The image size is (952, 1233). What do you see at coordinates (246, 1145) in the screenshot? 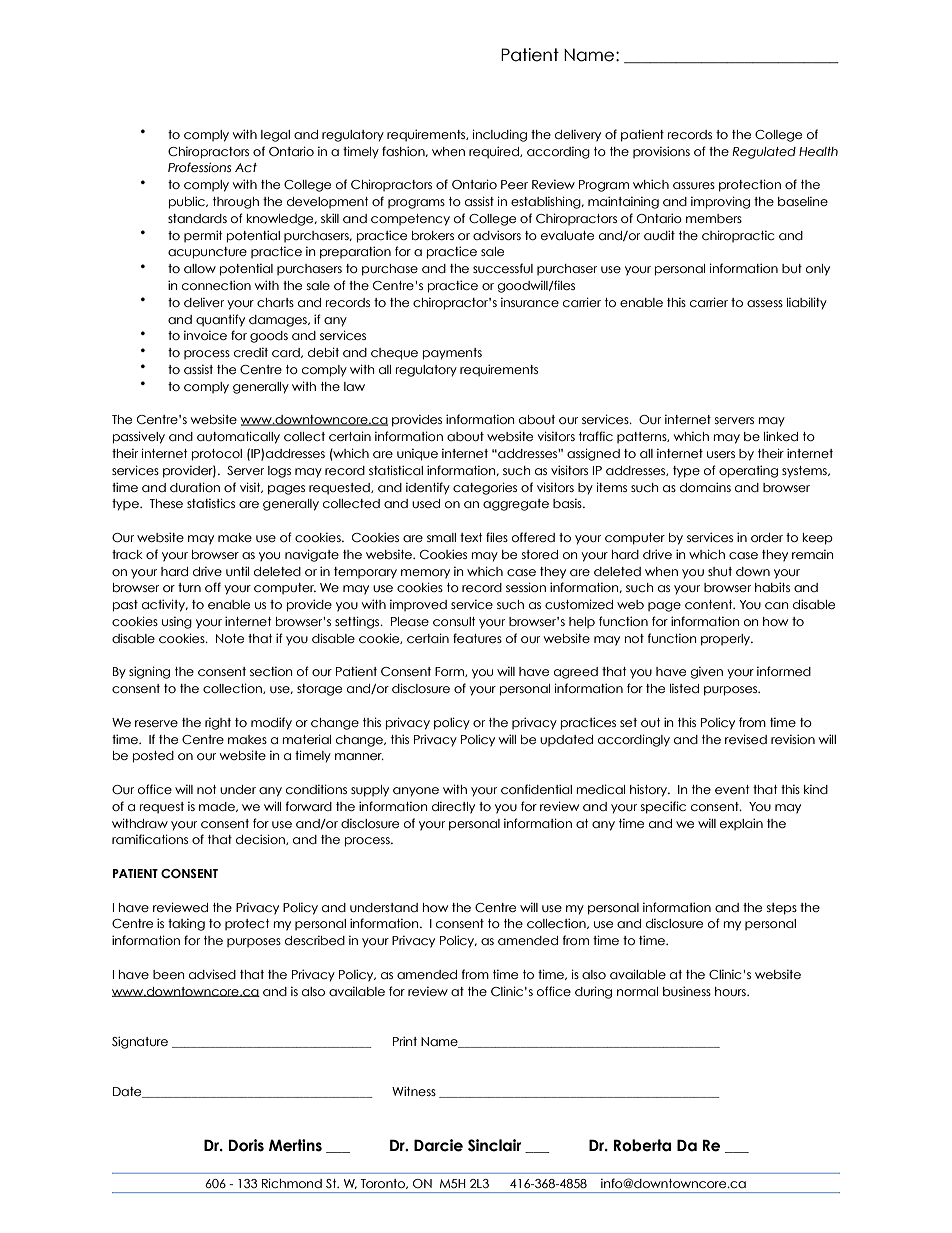
I see `Doris` at bounding box center [246, 1145].
